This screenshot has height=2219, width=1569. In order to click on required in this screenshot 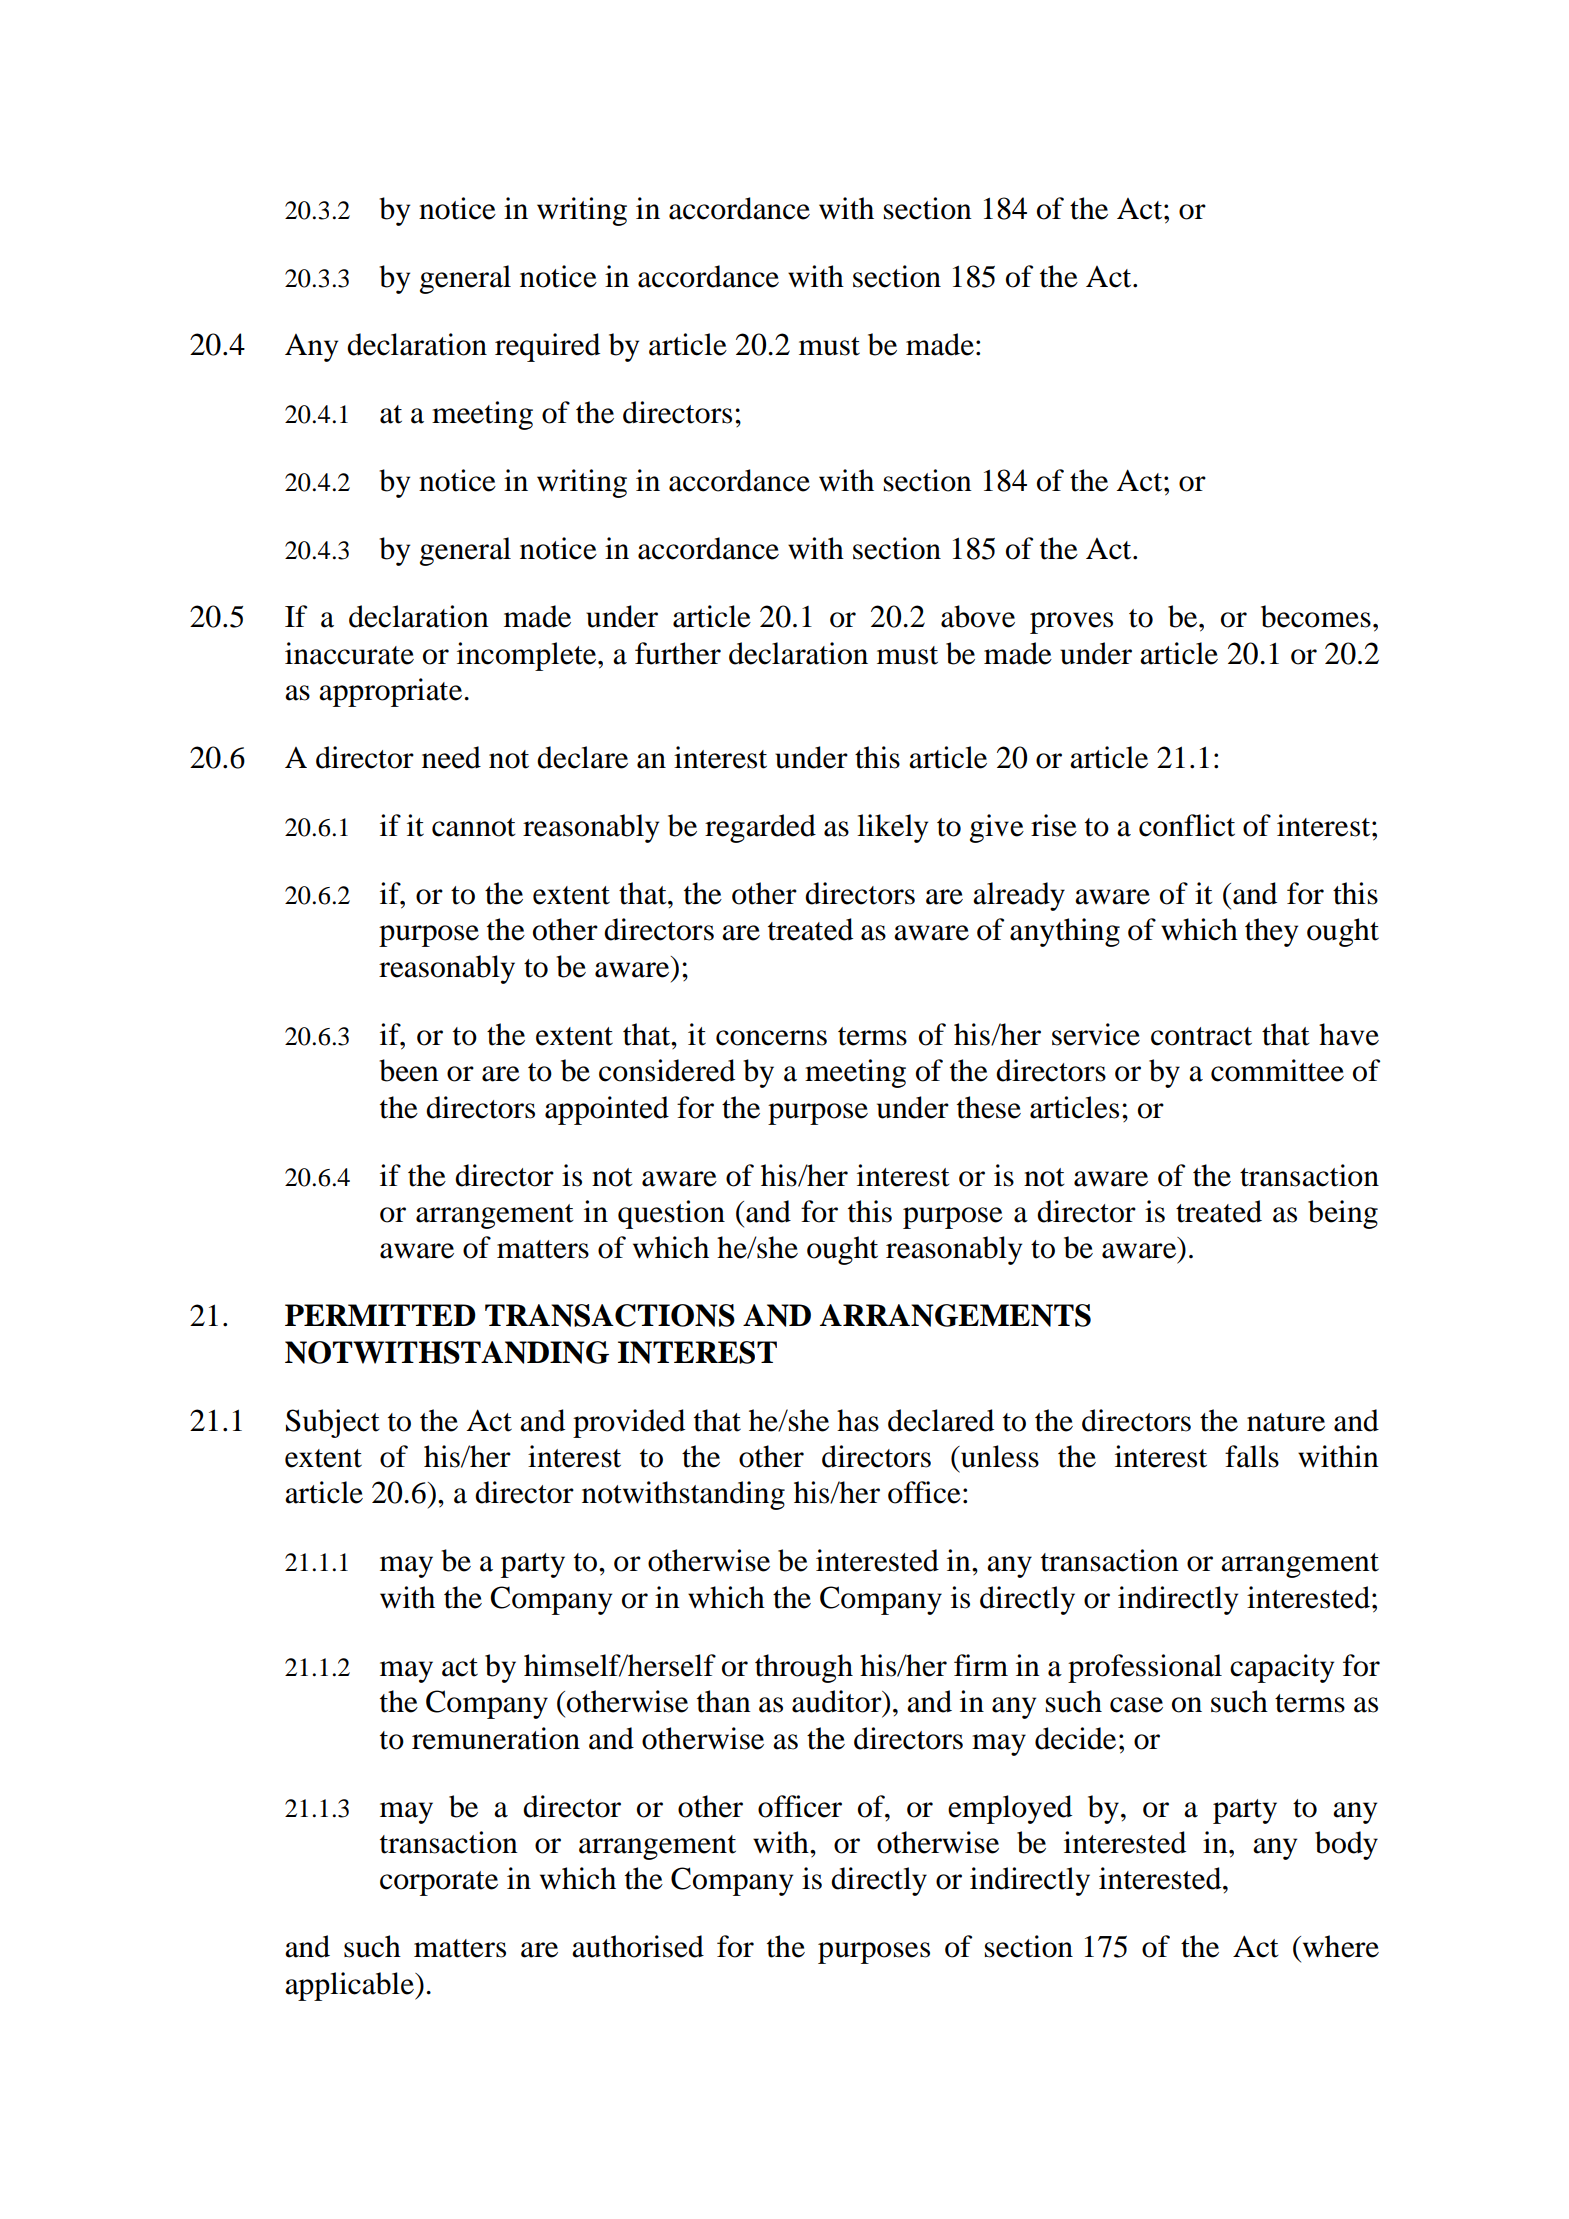, I will do `click(547, 347)`.
